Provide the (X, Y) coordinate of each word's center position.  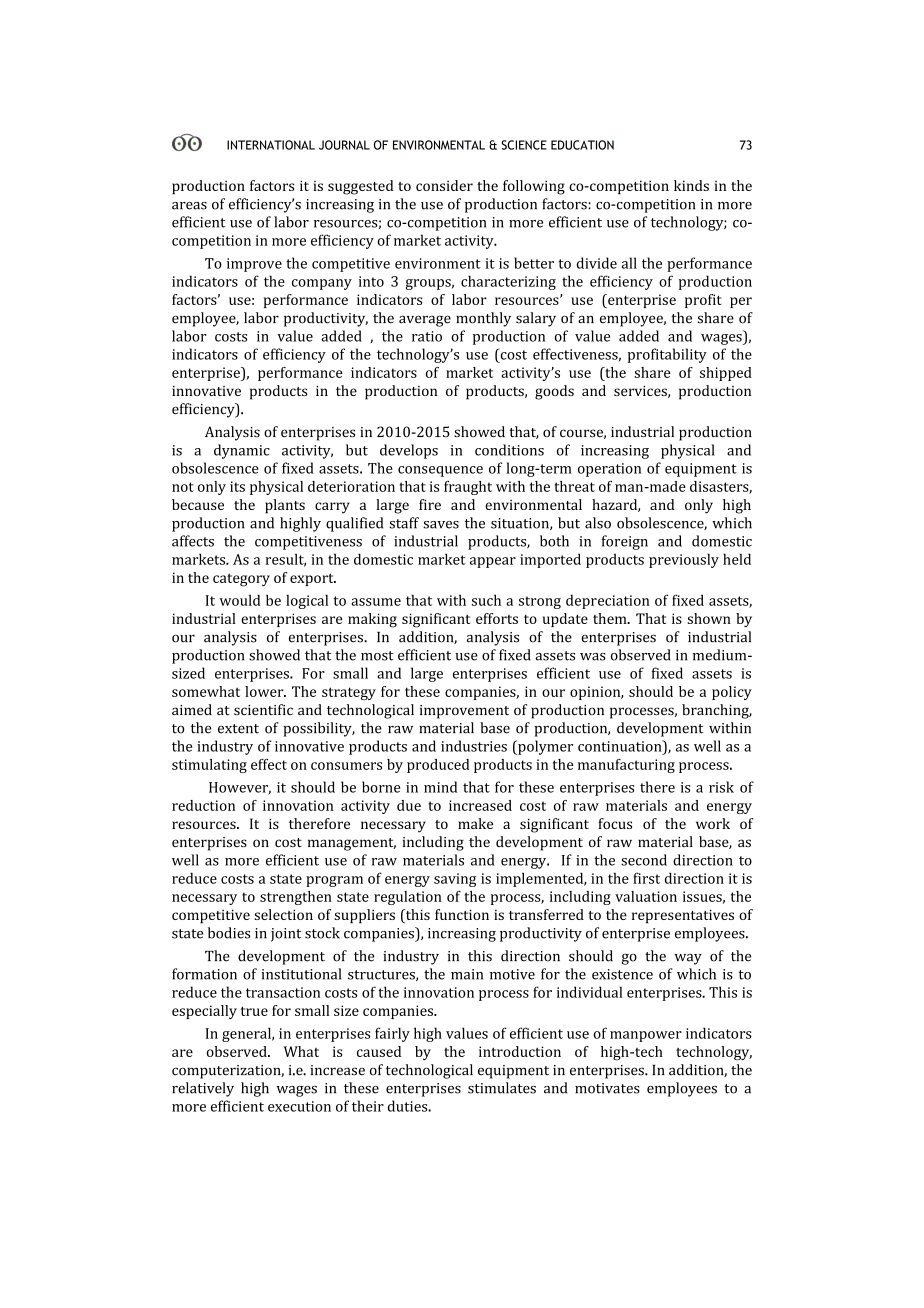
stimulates (502, 1088)
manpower (646, 1036)
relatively (203, 1089)
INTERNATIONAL (271, 145)
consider (444, 185)
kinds (691, 185)
